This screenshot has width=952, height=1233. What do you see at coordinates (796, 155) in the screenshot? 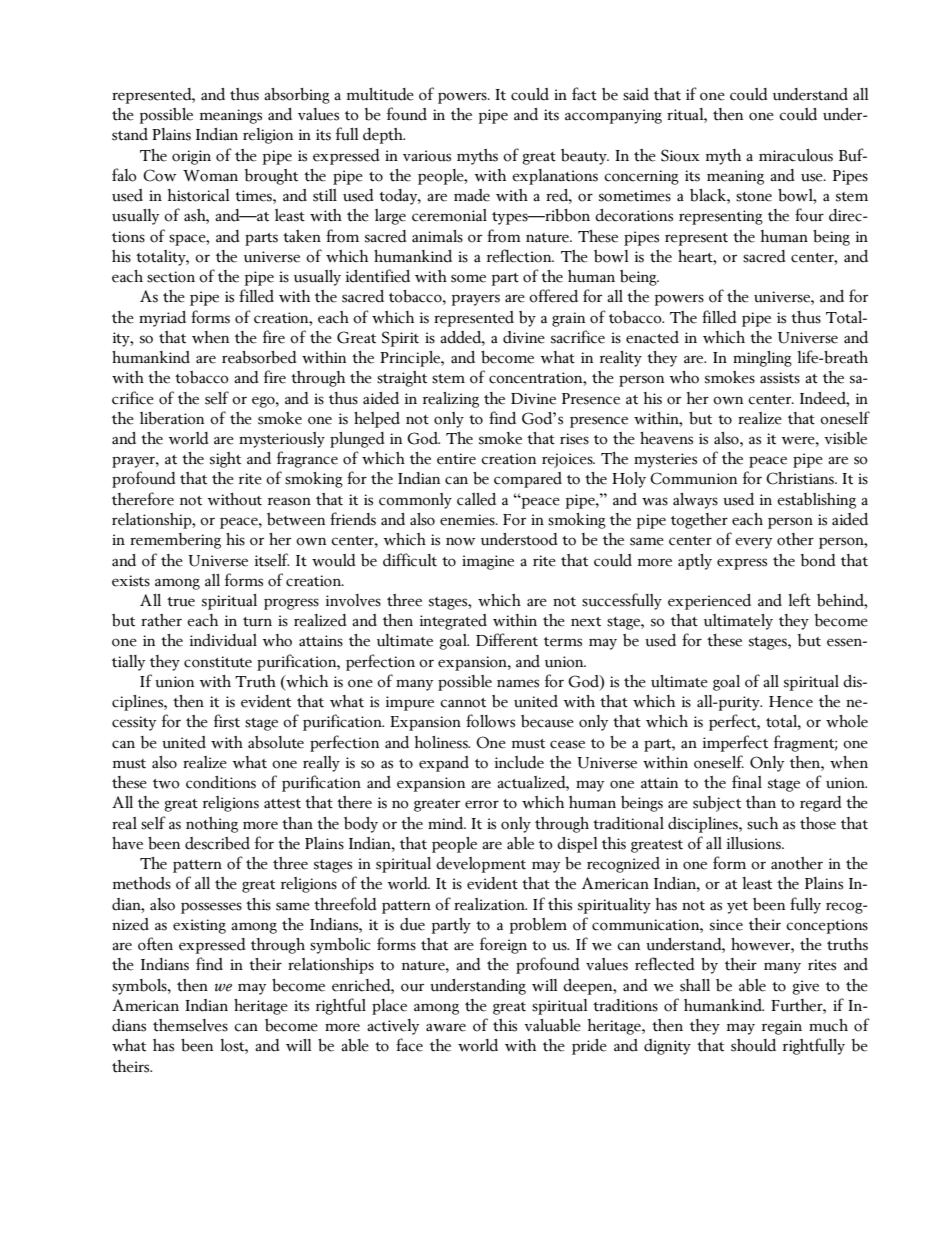
I see `miraculous` at bounding box center [796, 155].
